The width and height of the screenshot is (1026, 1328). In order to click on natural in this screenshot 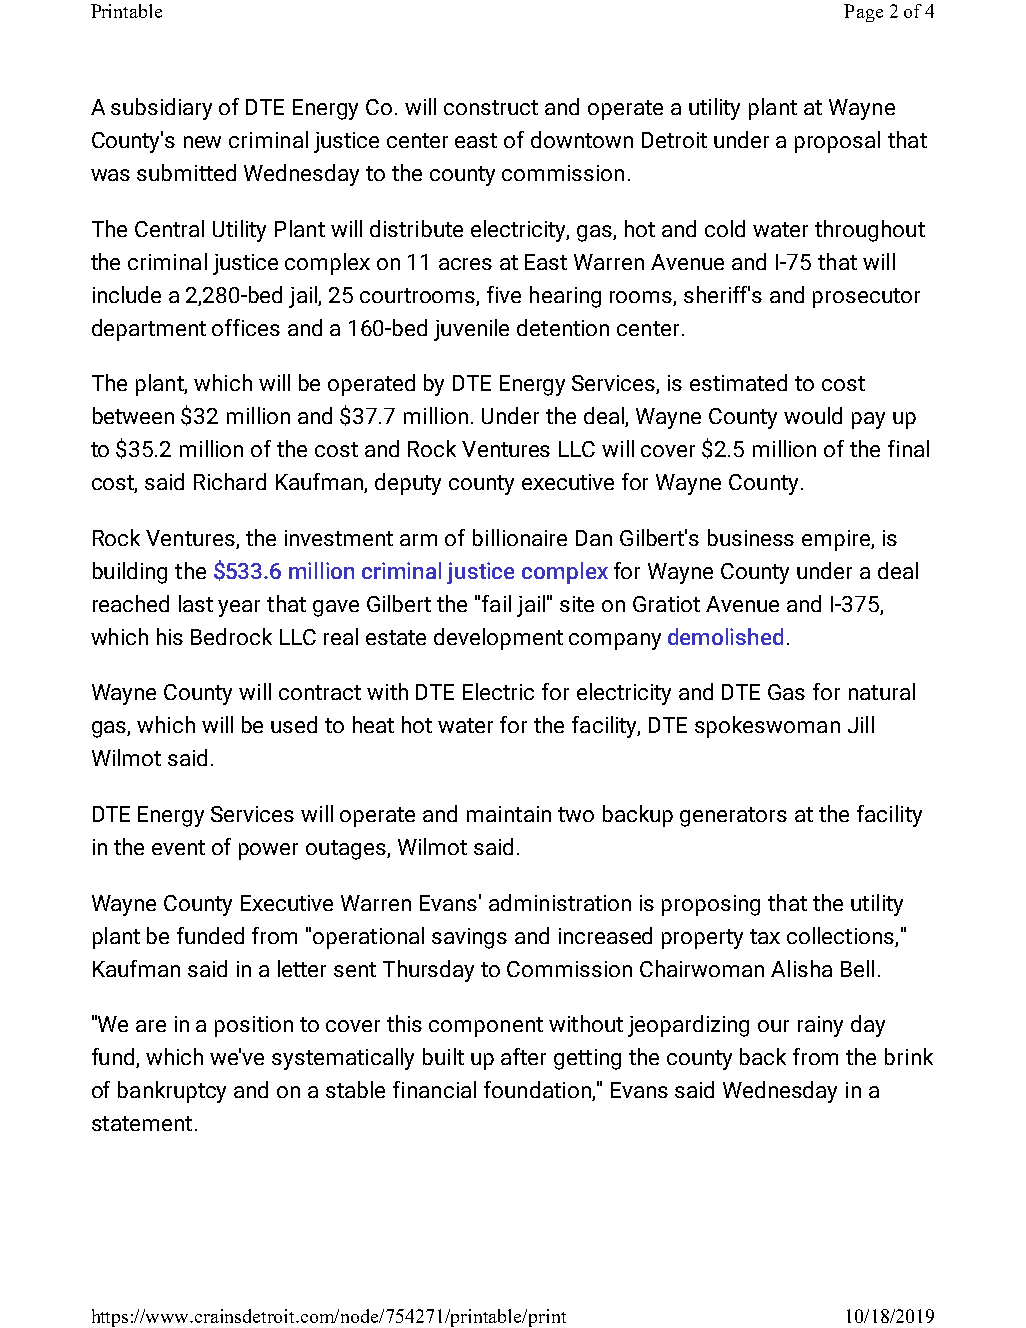, I will do `click(882, 691)`.
